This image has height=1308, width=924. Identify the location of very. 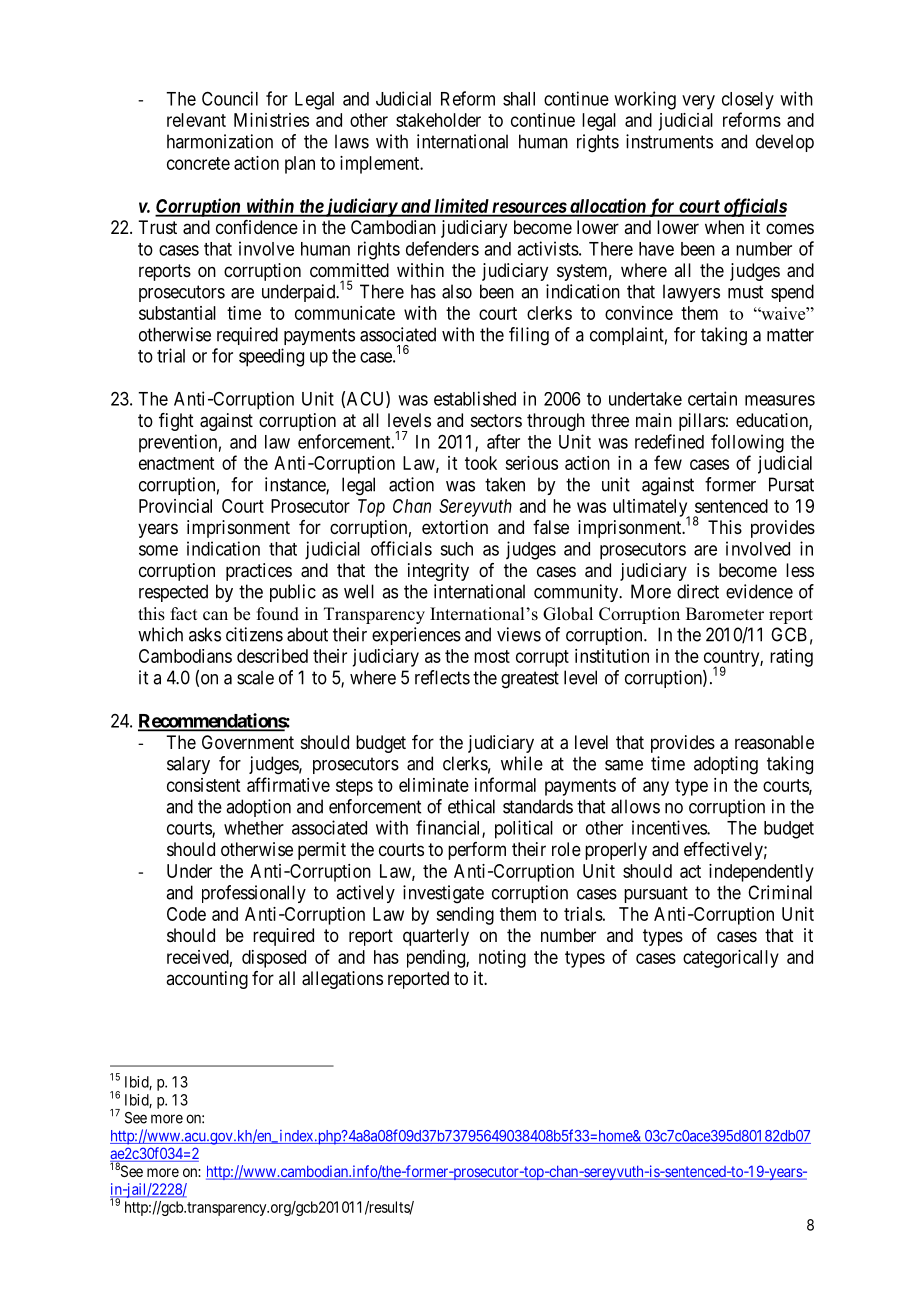
(698, 102).
